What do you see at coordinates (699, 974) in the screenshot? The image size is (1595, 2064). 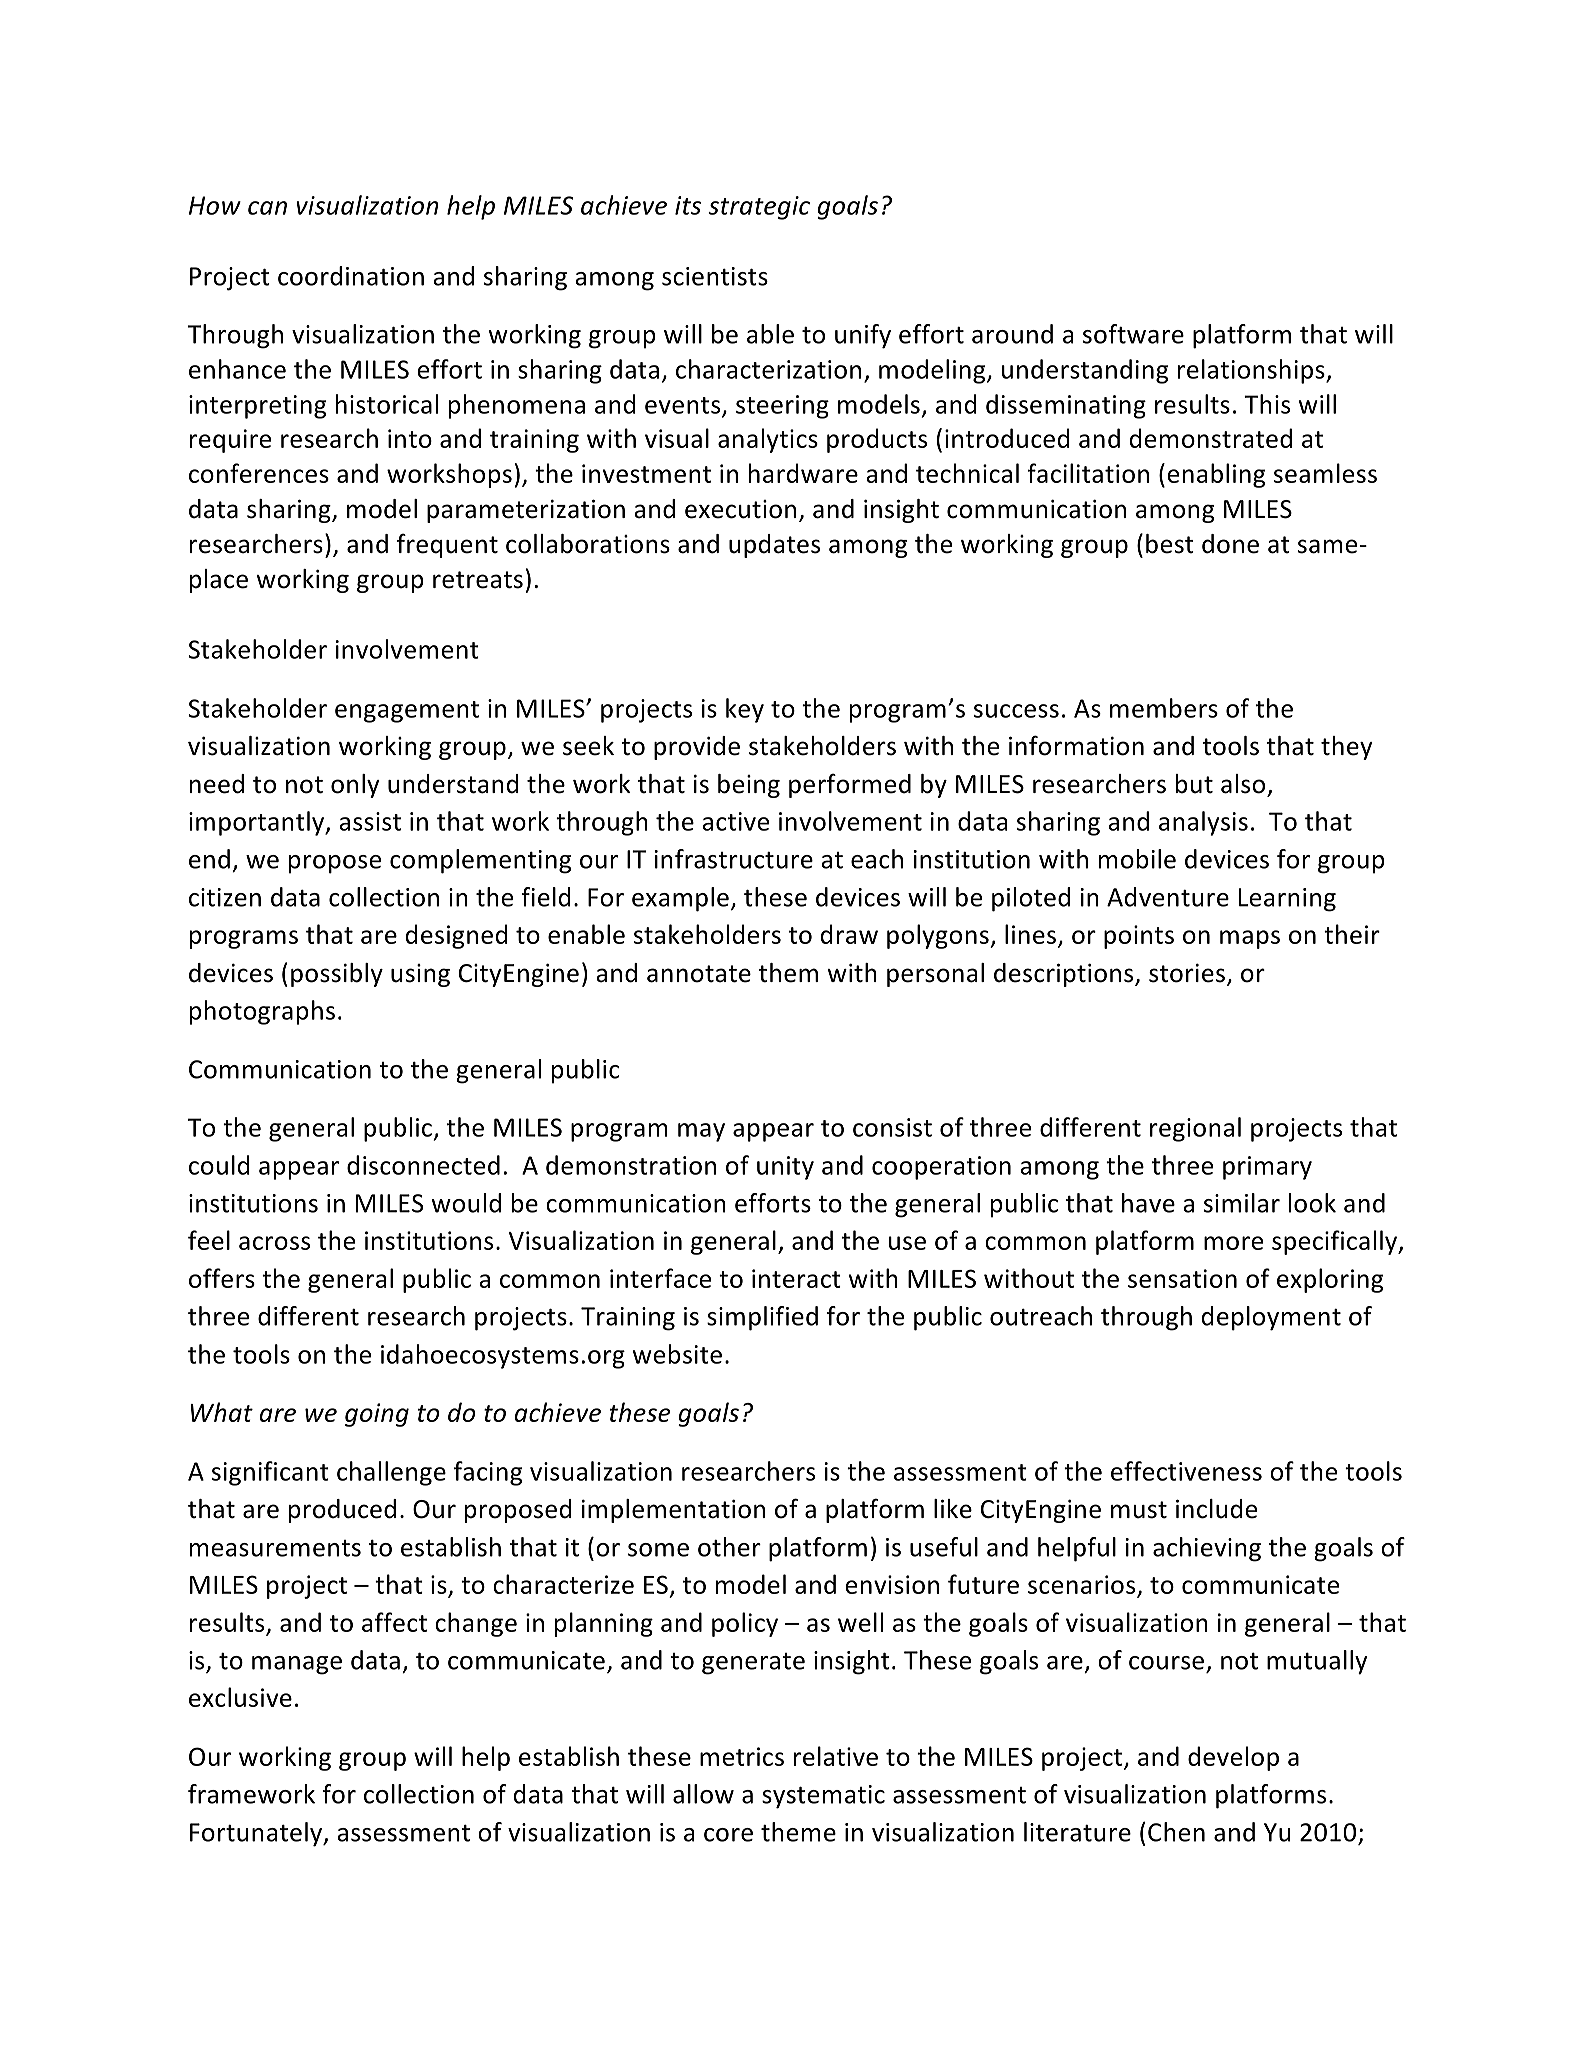 I see `annotate` at bounding box center [699, 974].
